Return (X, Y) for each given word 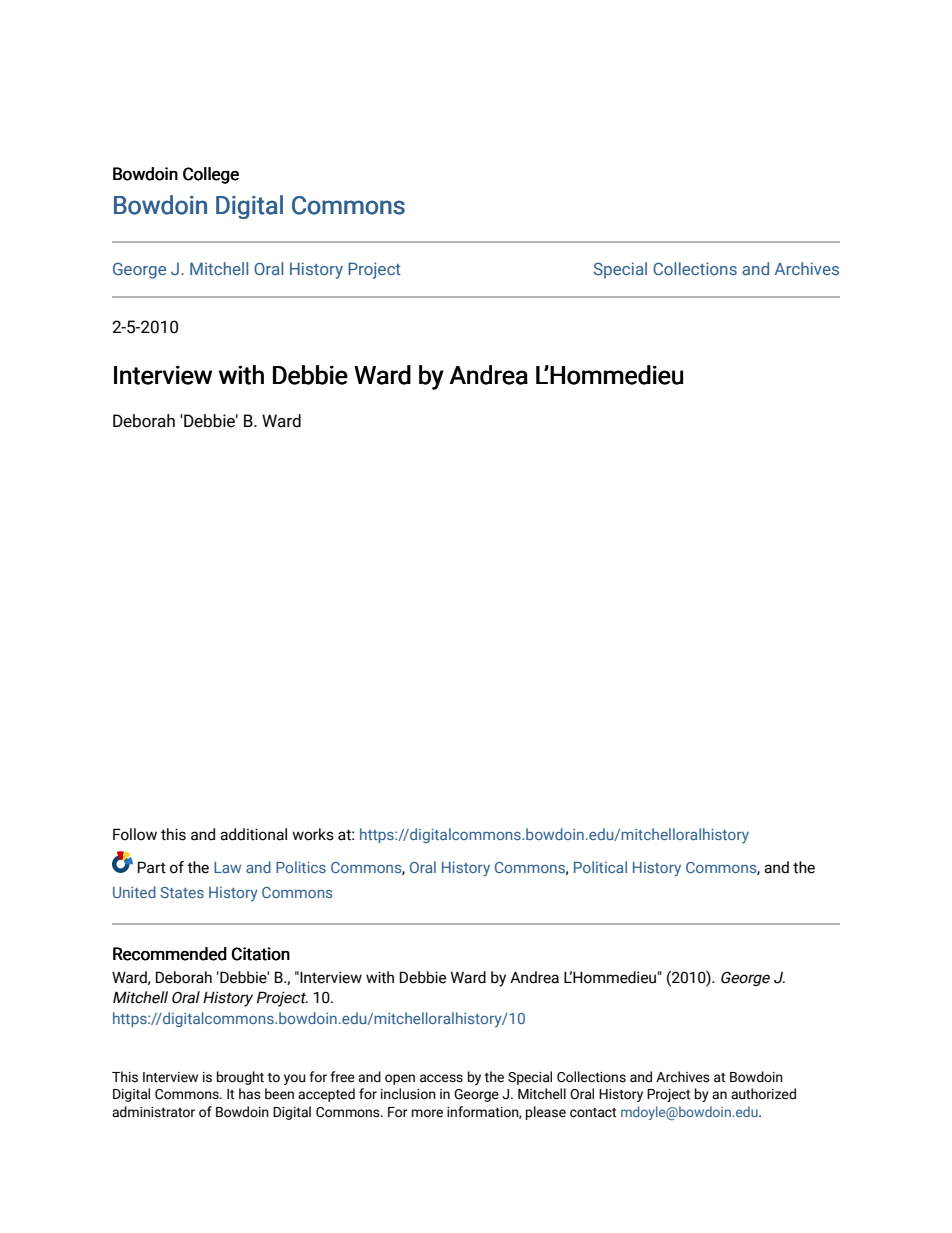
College (211, 175)
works (313, 834)
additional (253, 834)
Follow (135, 834)
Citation (261, 954)
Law (227, 867)
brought (240, 1078)
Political (600, 867)
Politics (301, 867)
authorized (763, 1094)
